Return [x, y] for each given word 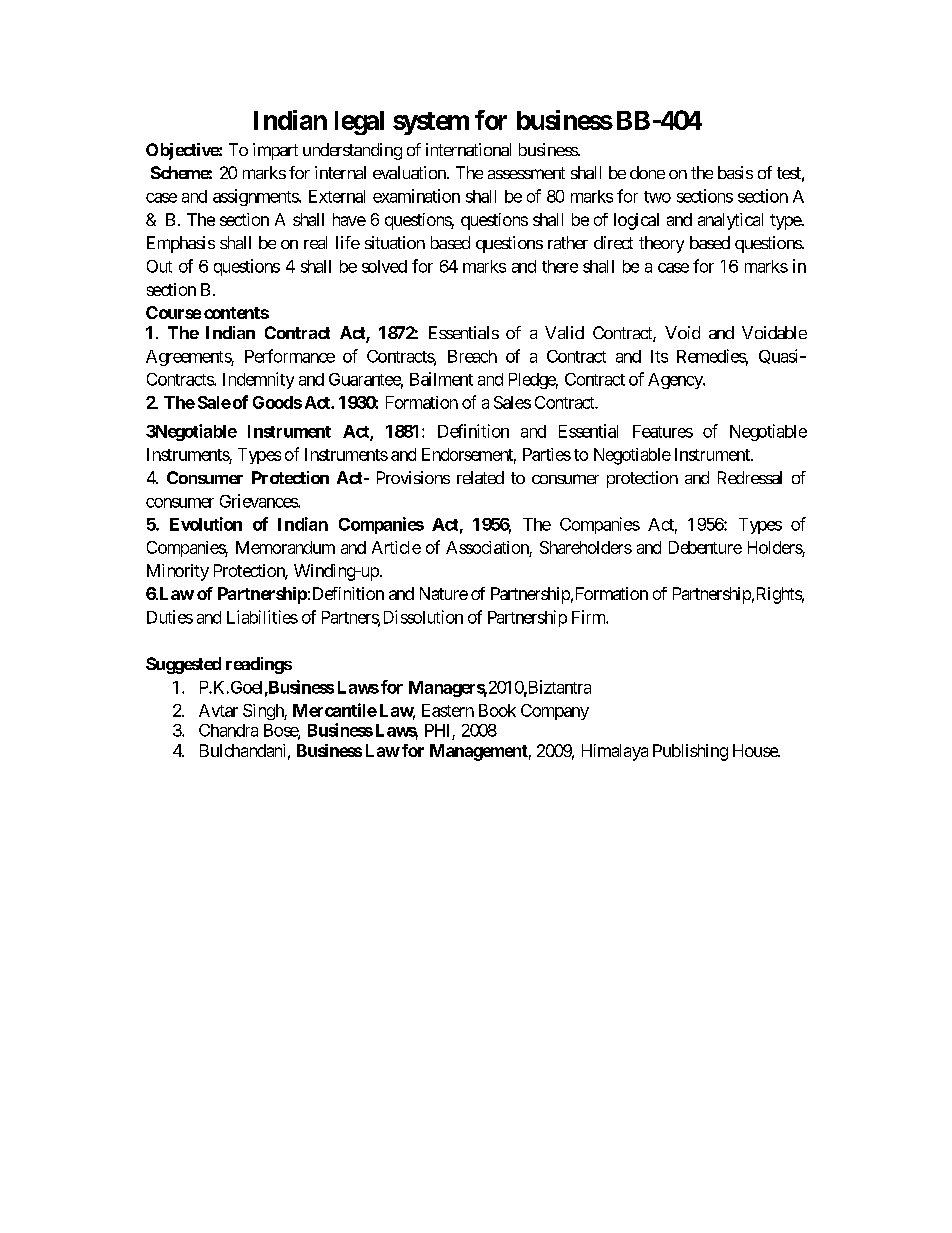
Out [159, 266]
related [480, 477]
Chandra [228, 730]
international [468, 149]
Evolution [206, 524]
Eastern [448, 710]
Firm [589, 617]
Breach [472, 356]
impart [275, 151]
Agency [676, 381]
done [647, 172]
